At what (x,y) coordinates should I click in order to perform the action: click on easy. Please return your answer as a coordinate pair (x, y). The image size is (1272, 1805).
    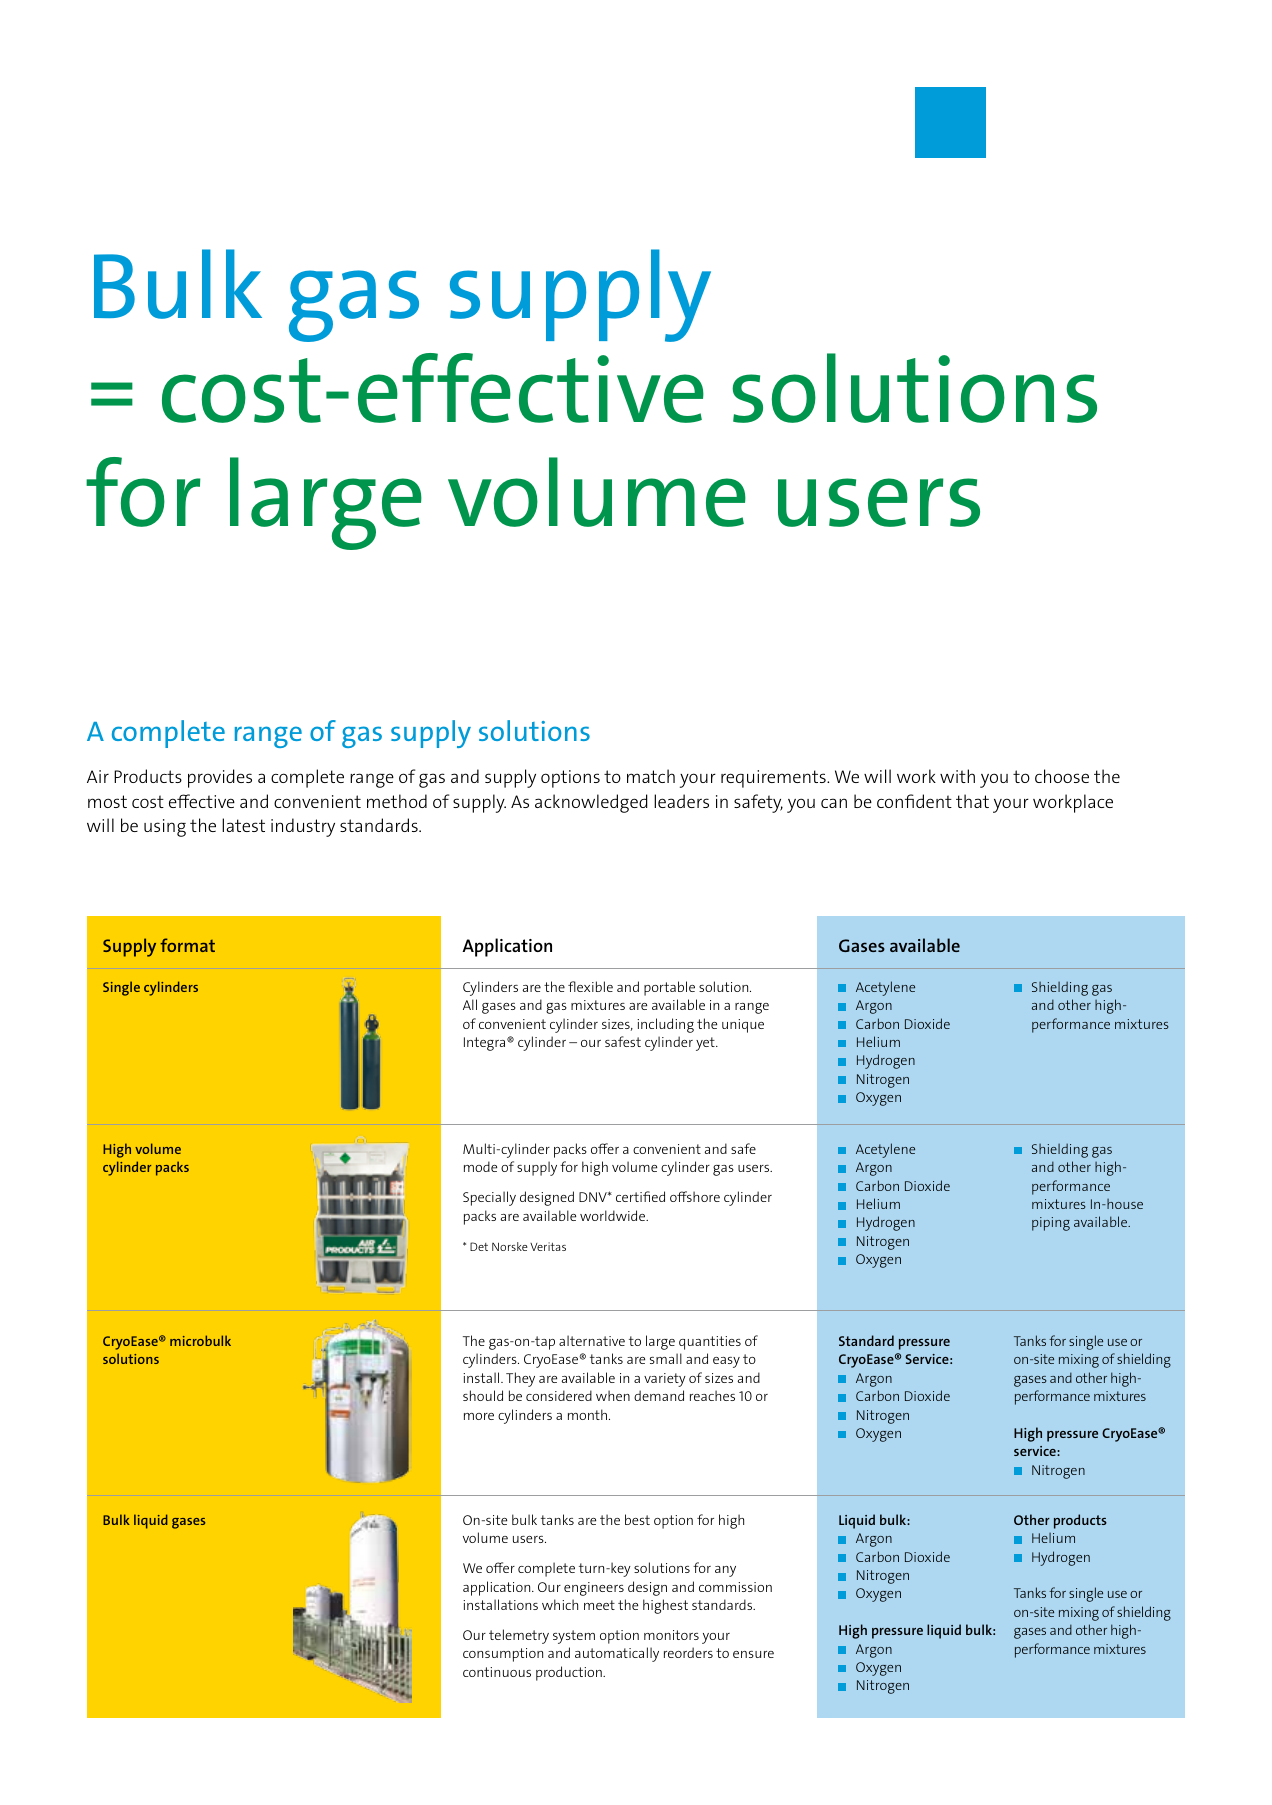
    Looking at the image, I should click on (726, 1362).
